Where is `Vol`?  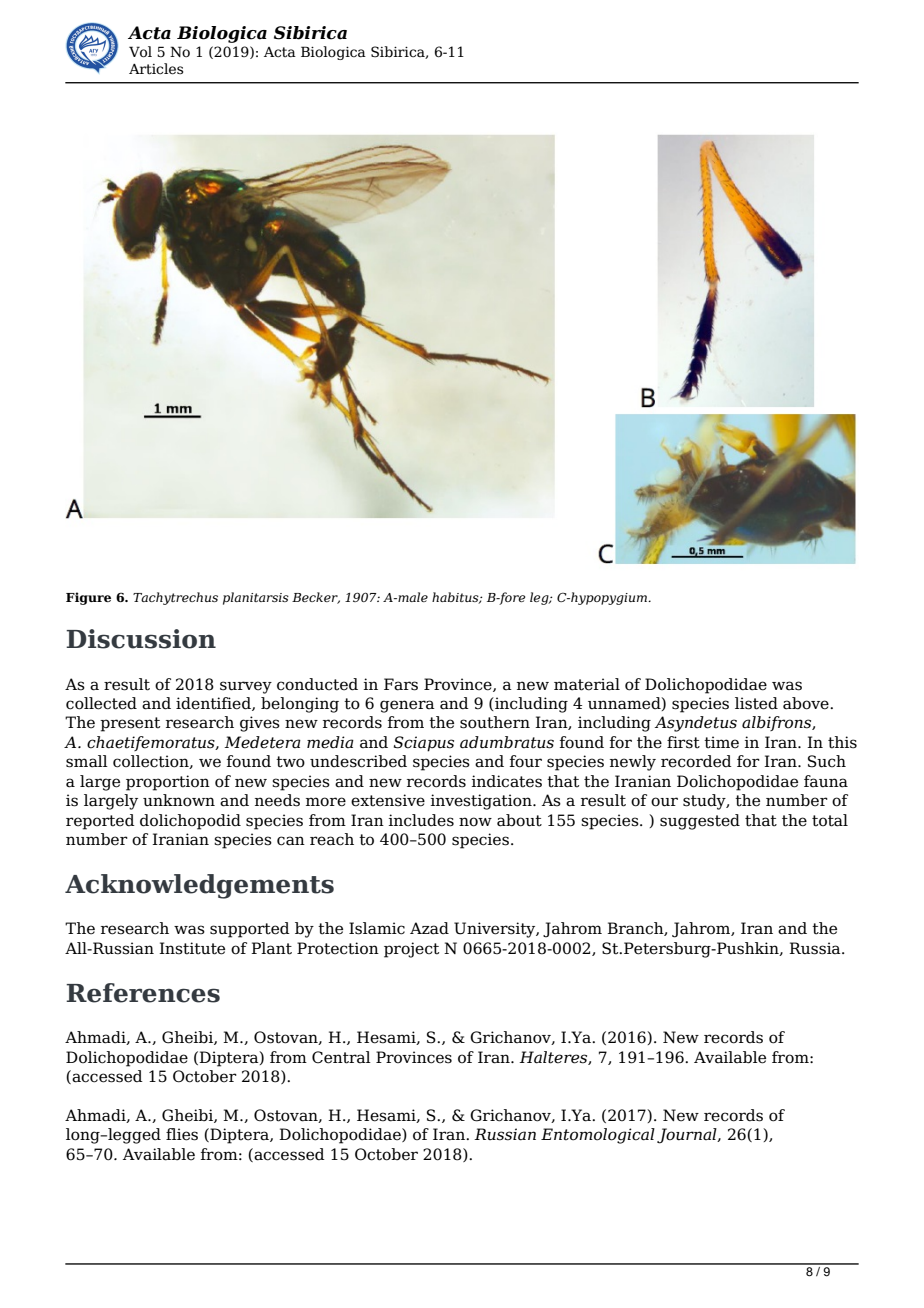 Vol is located at coordinates (140, 52).
